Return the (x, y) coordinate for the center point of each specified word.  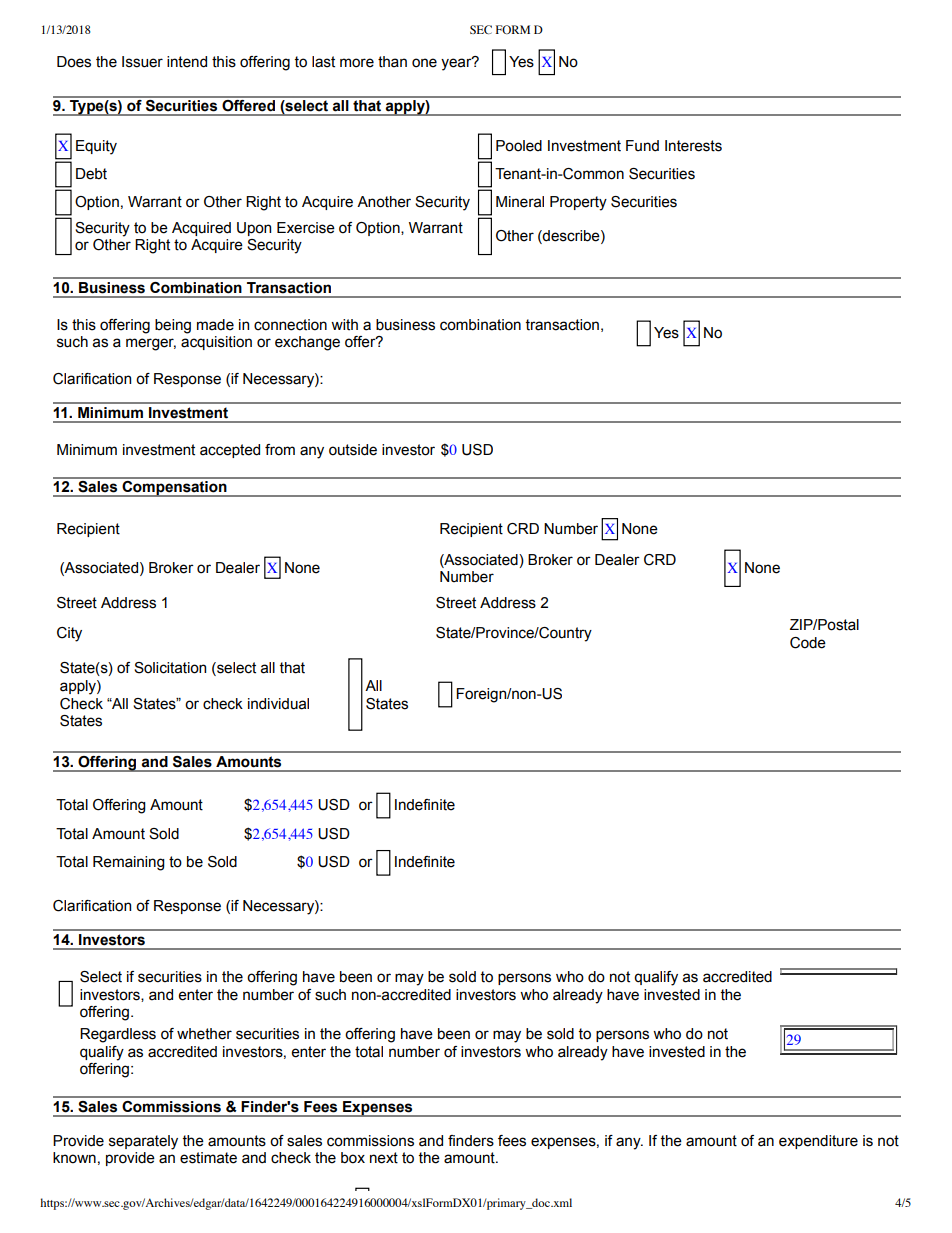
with (344, 325)
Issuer (142, 62)
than (392, 62)
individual (278, 704)
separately (143, 1142)
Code (808, 643)
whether (204, 1034)
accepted (230, 451)
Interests (693, 146)
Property (578, 203)
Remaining (129, 863)
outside (353, 450)
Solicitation (170, 668)
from (280, 450)
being (173, 326)
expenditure (818, 1142)
